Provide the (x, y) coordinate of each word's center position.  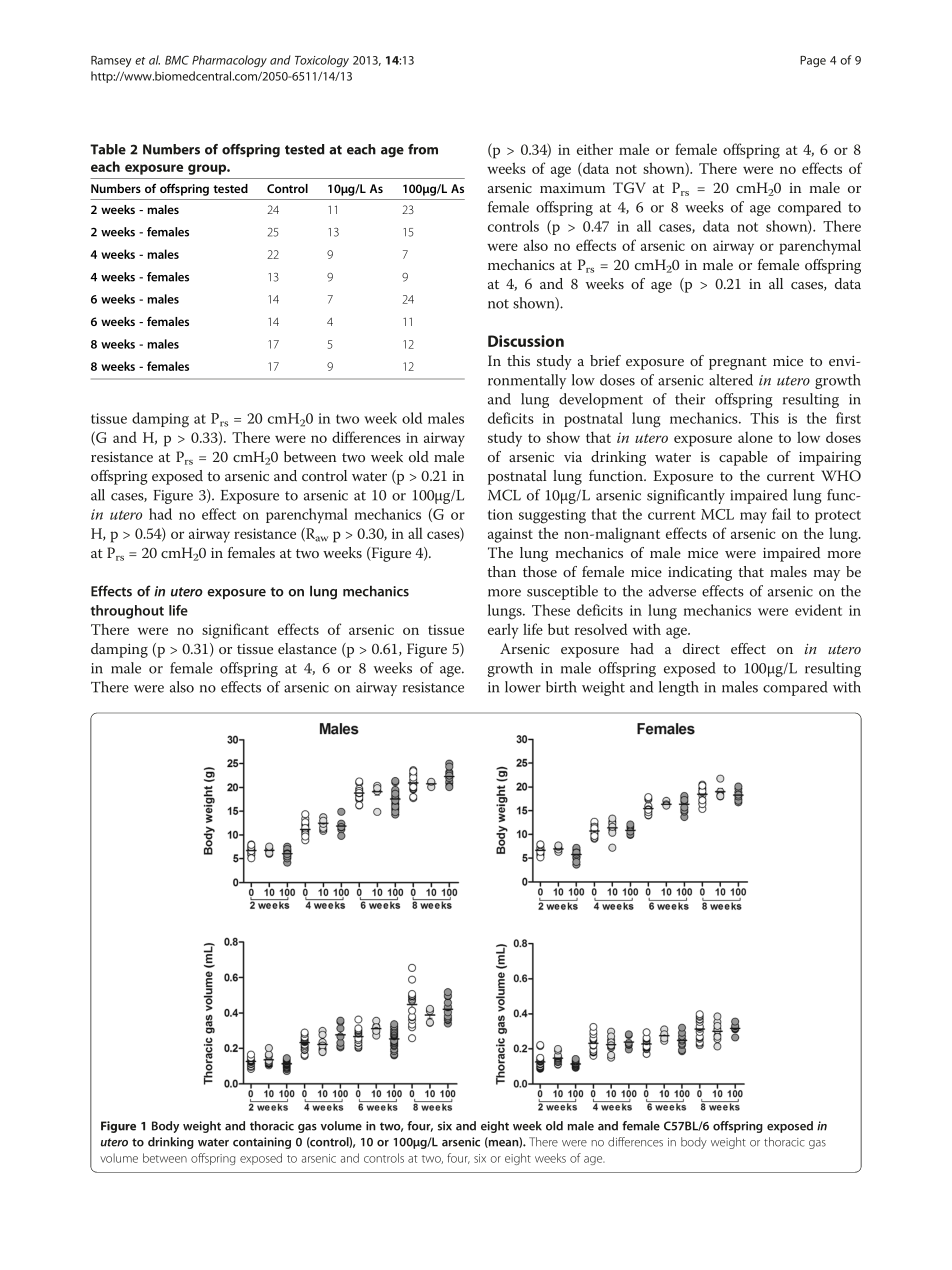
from (423, 149)
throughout (127, 612)
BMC (177, 60)
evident (818, 610)
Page (813, 61)
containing (262, 1143)
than (501, 571)
